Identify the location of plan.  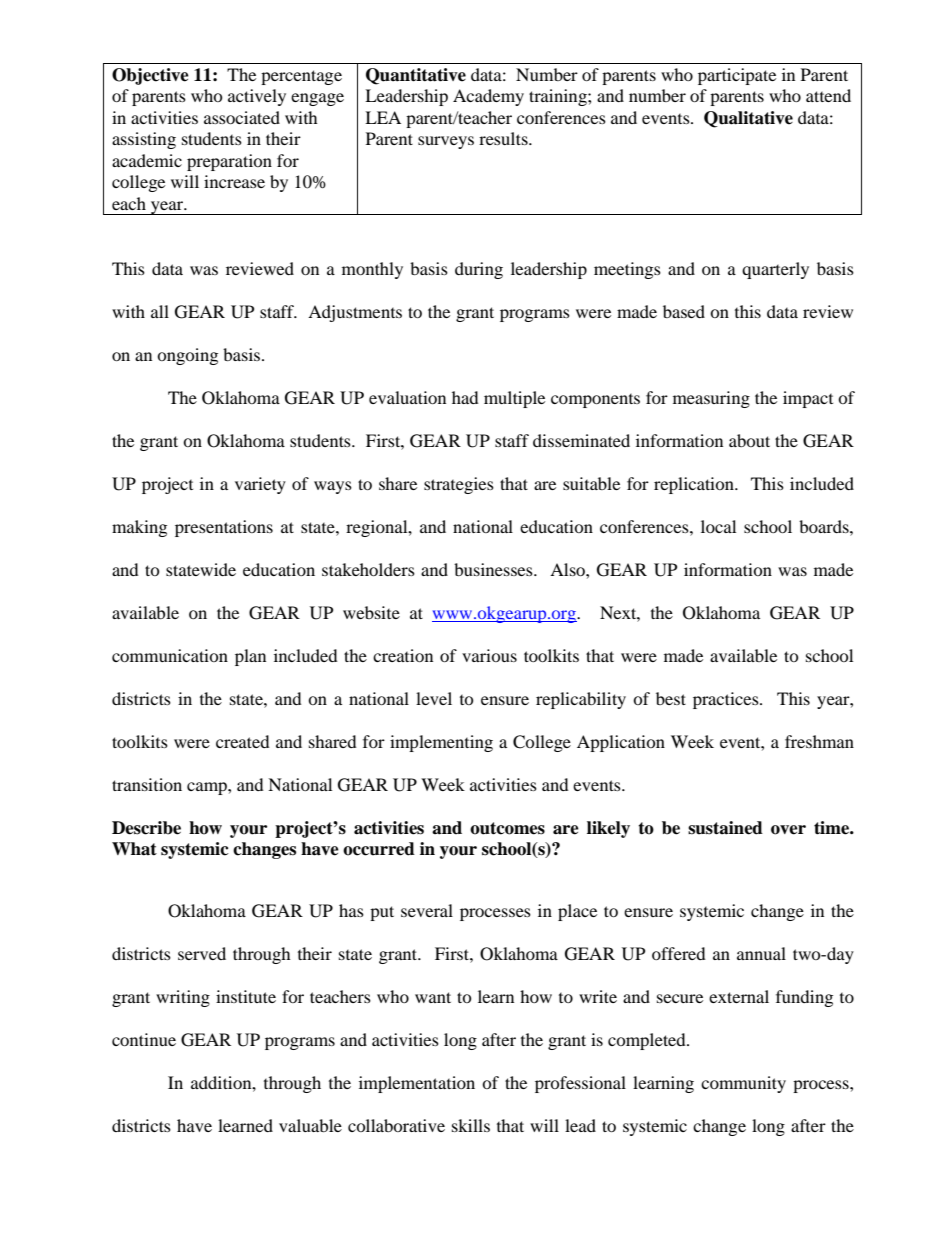
(250, 657).
